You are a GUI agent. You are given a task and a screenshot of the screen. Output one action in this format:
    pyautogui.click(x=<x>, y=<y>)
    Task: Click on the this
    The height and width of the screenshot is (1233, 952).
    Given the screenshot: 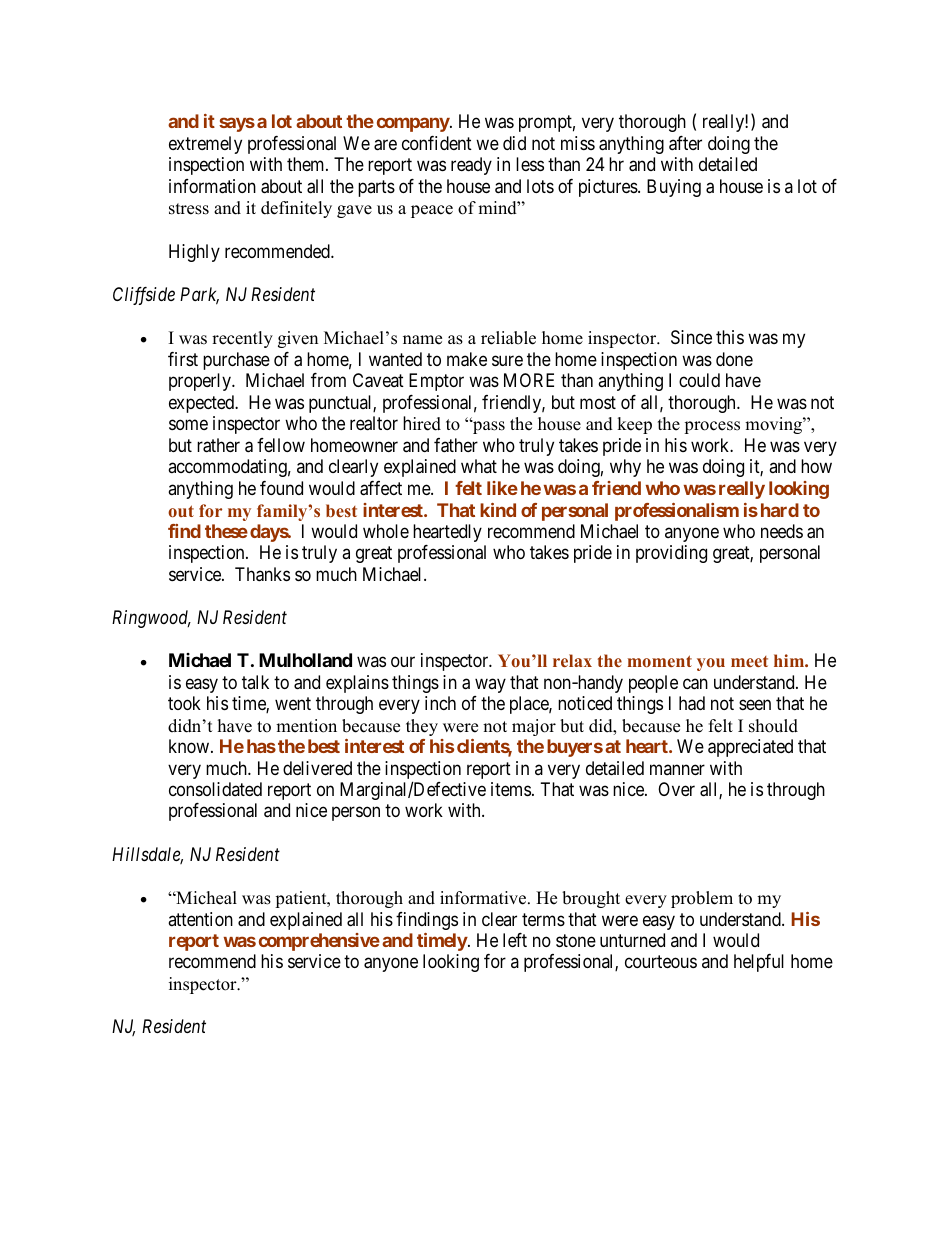 What is the action you would take?
    pyautogui.click(x=730, y=337)
